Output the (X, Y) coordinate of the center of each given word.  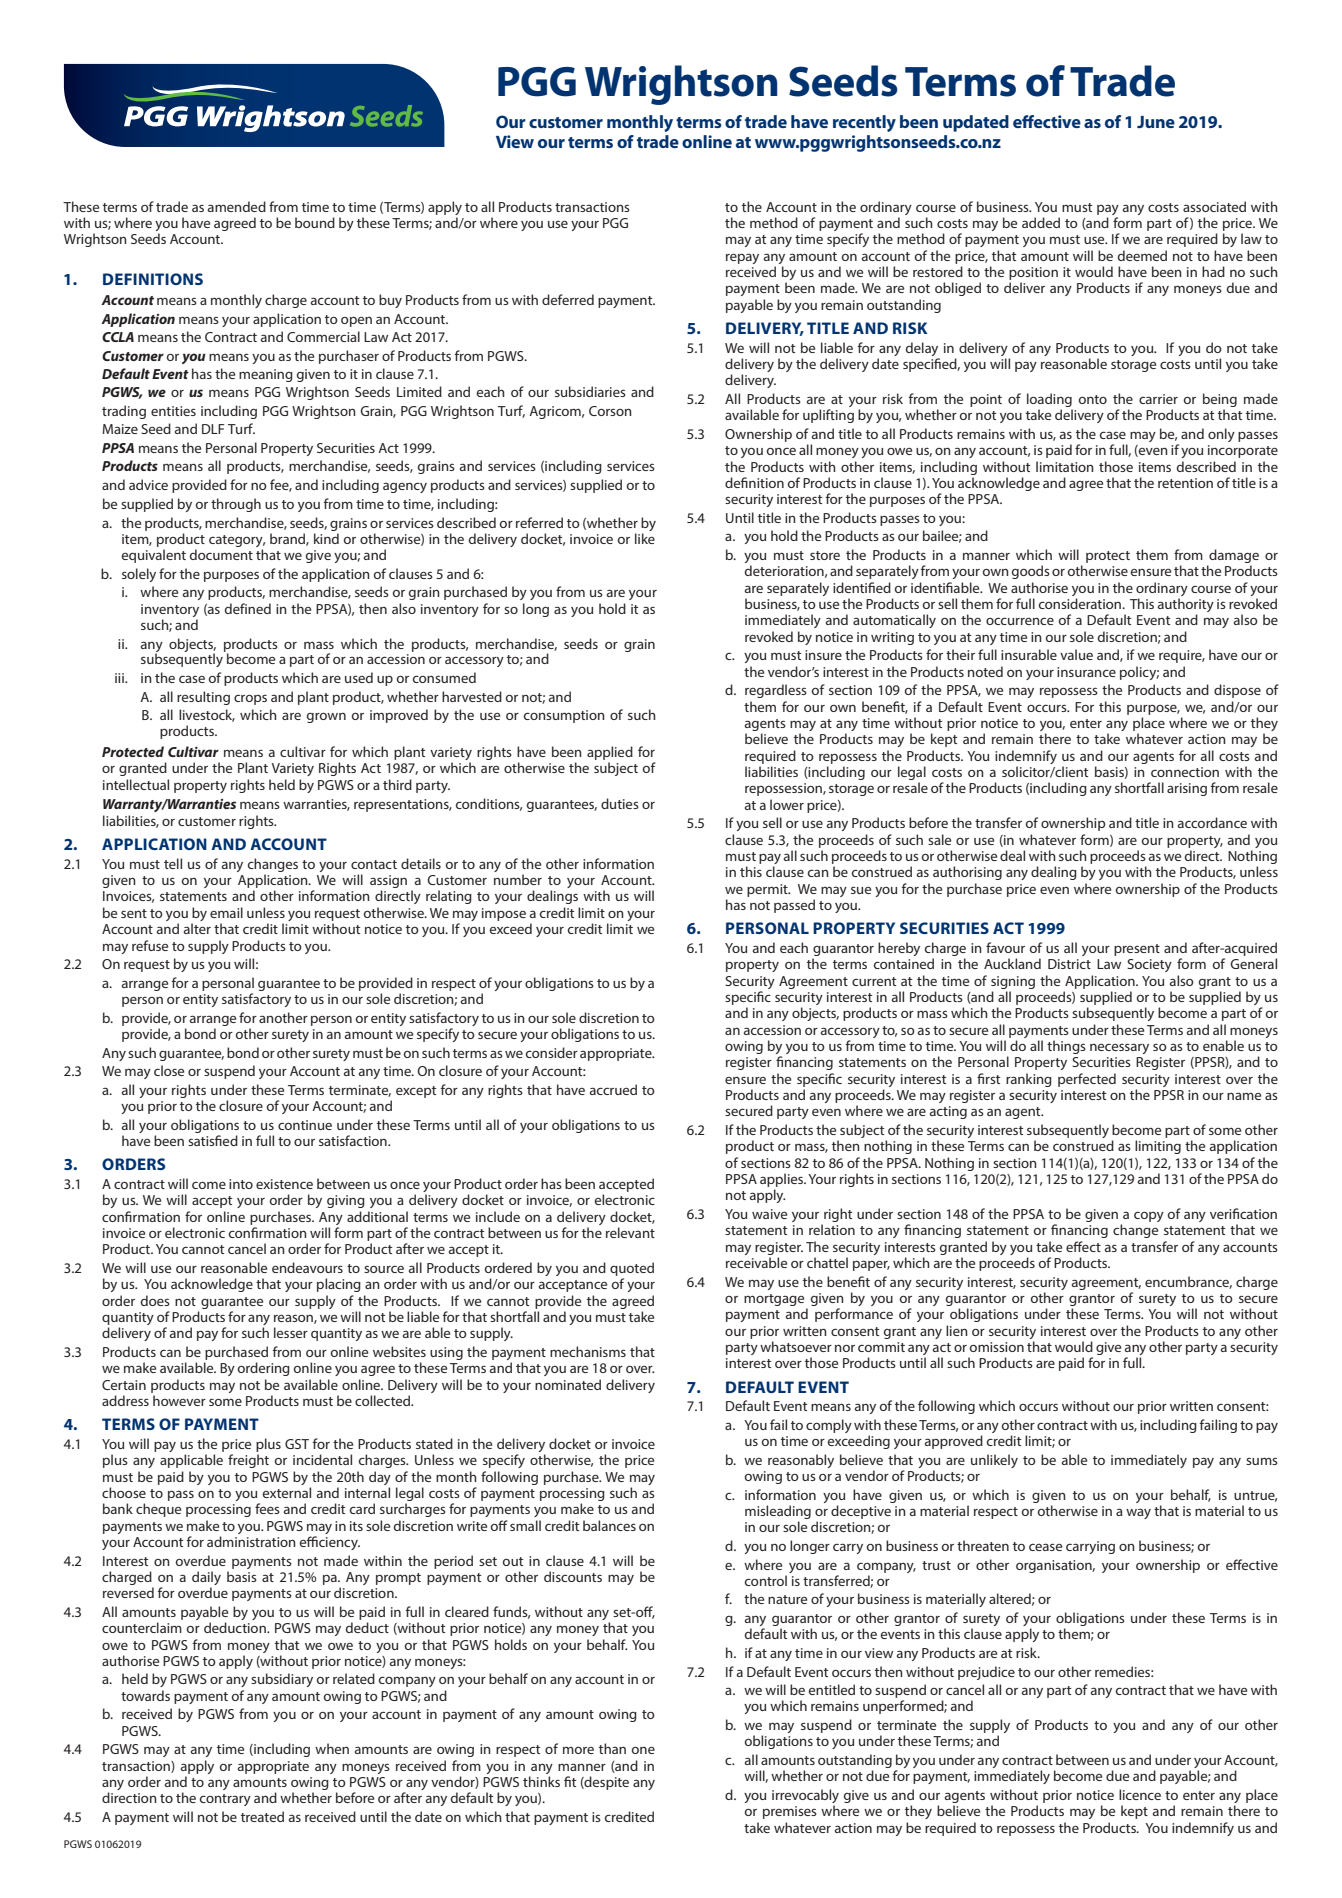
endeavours (307, 1267)
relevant (630, 1232)
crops (250, 699)
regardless (776, 691)
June (1156, 122)
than (612, 1748)
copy (1149, 1217)
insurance (1086, 672)
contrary (225, 1800)
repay (742, 258)
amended (237, 206)
